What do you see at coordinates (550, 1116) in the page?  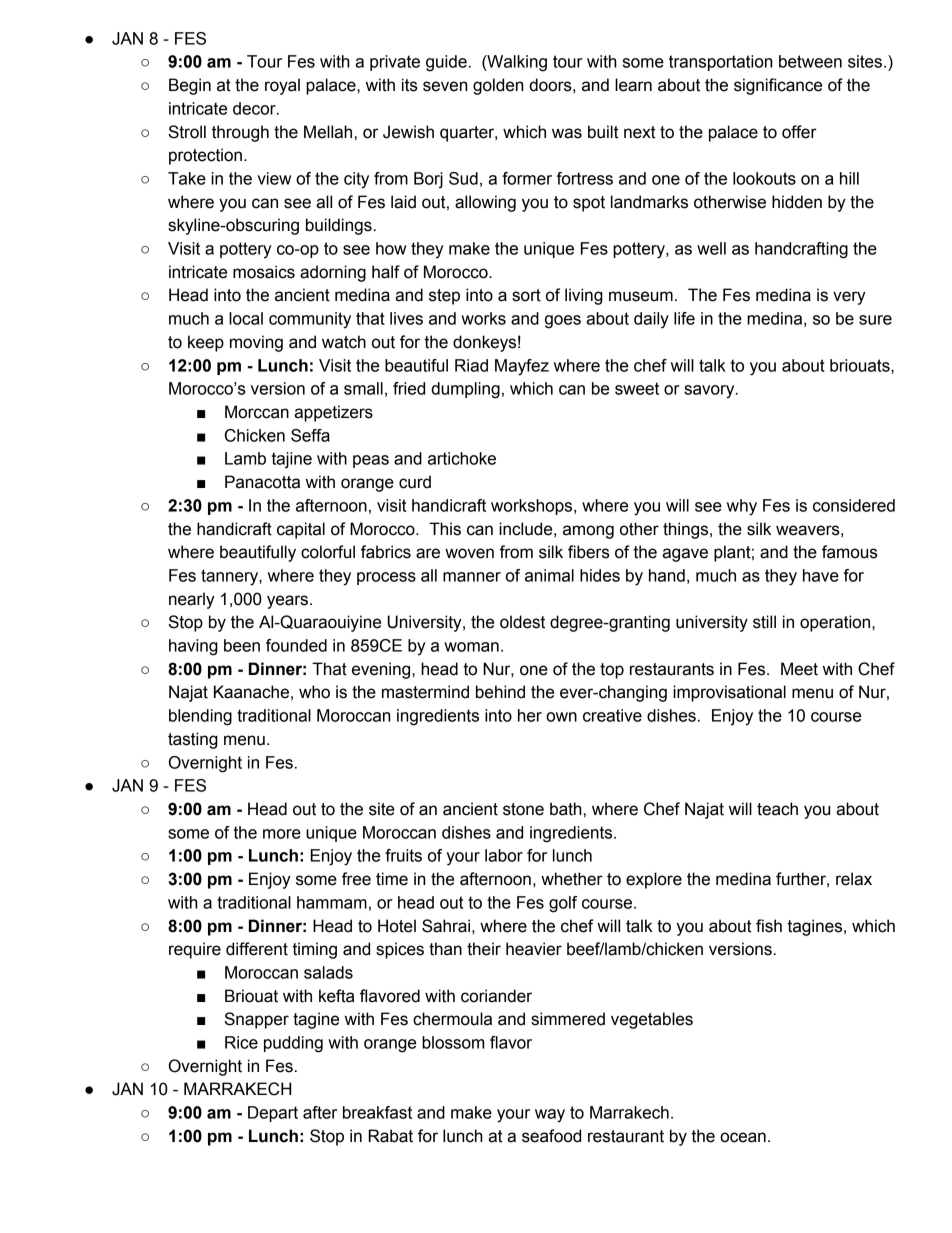 I see `way` at bounding box center [550, 1116].
